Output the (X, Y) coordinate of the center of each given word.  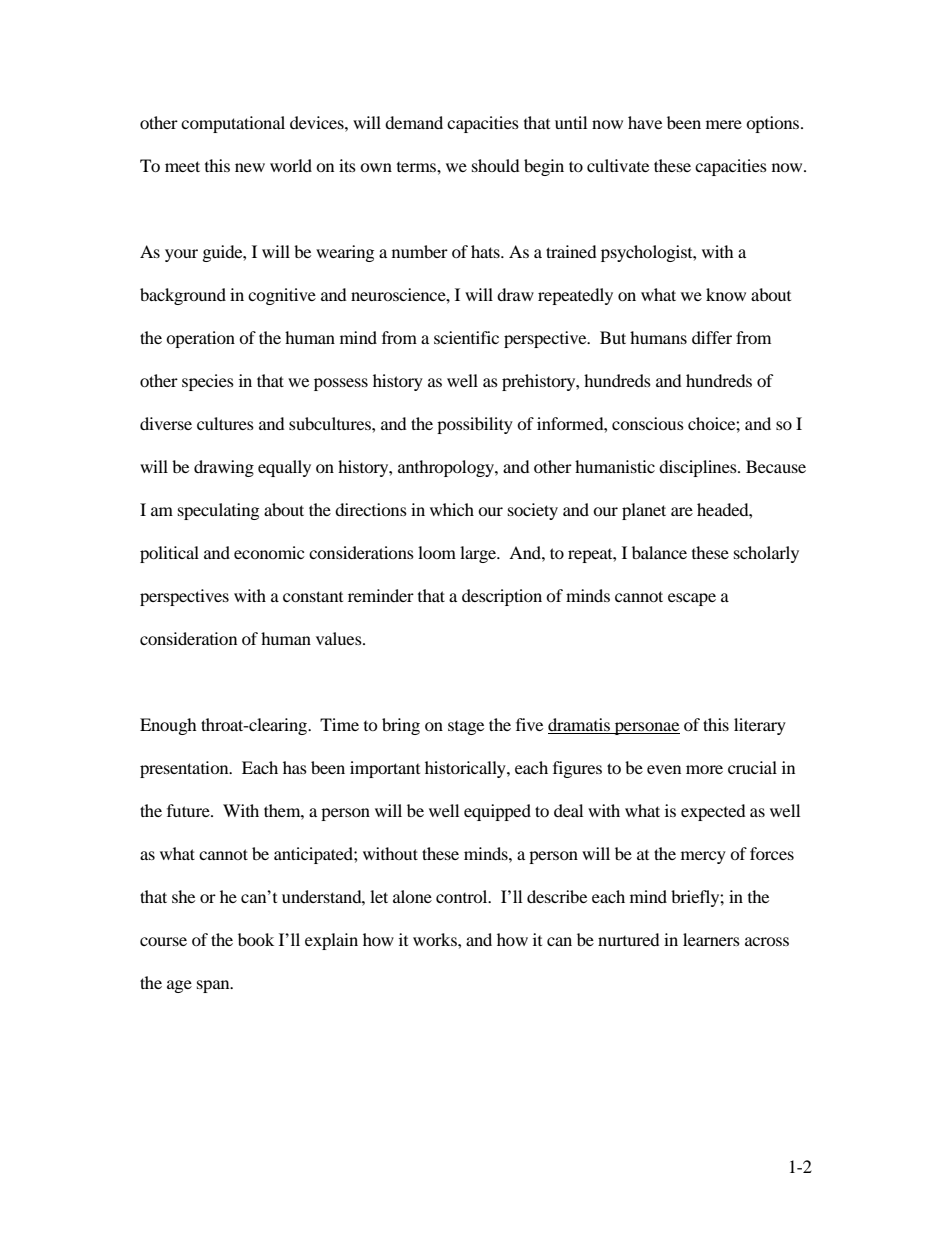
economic (269, 552)
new (250, 167)
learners (711, 939)
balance (659, 552)
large (479, 554)
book (256, 939)
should (496, 165)
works (436, 939)
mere (724, 124)
